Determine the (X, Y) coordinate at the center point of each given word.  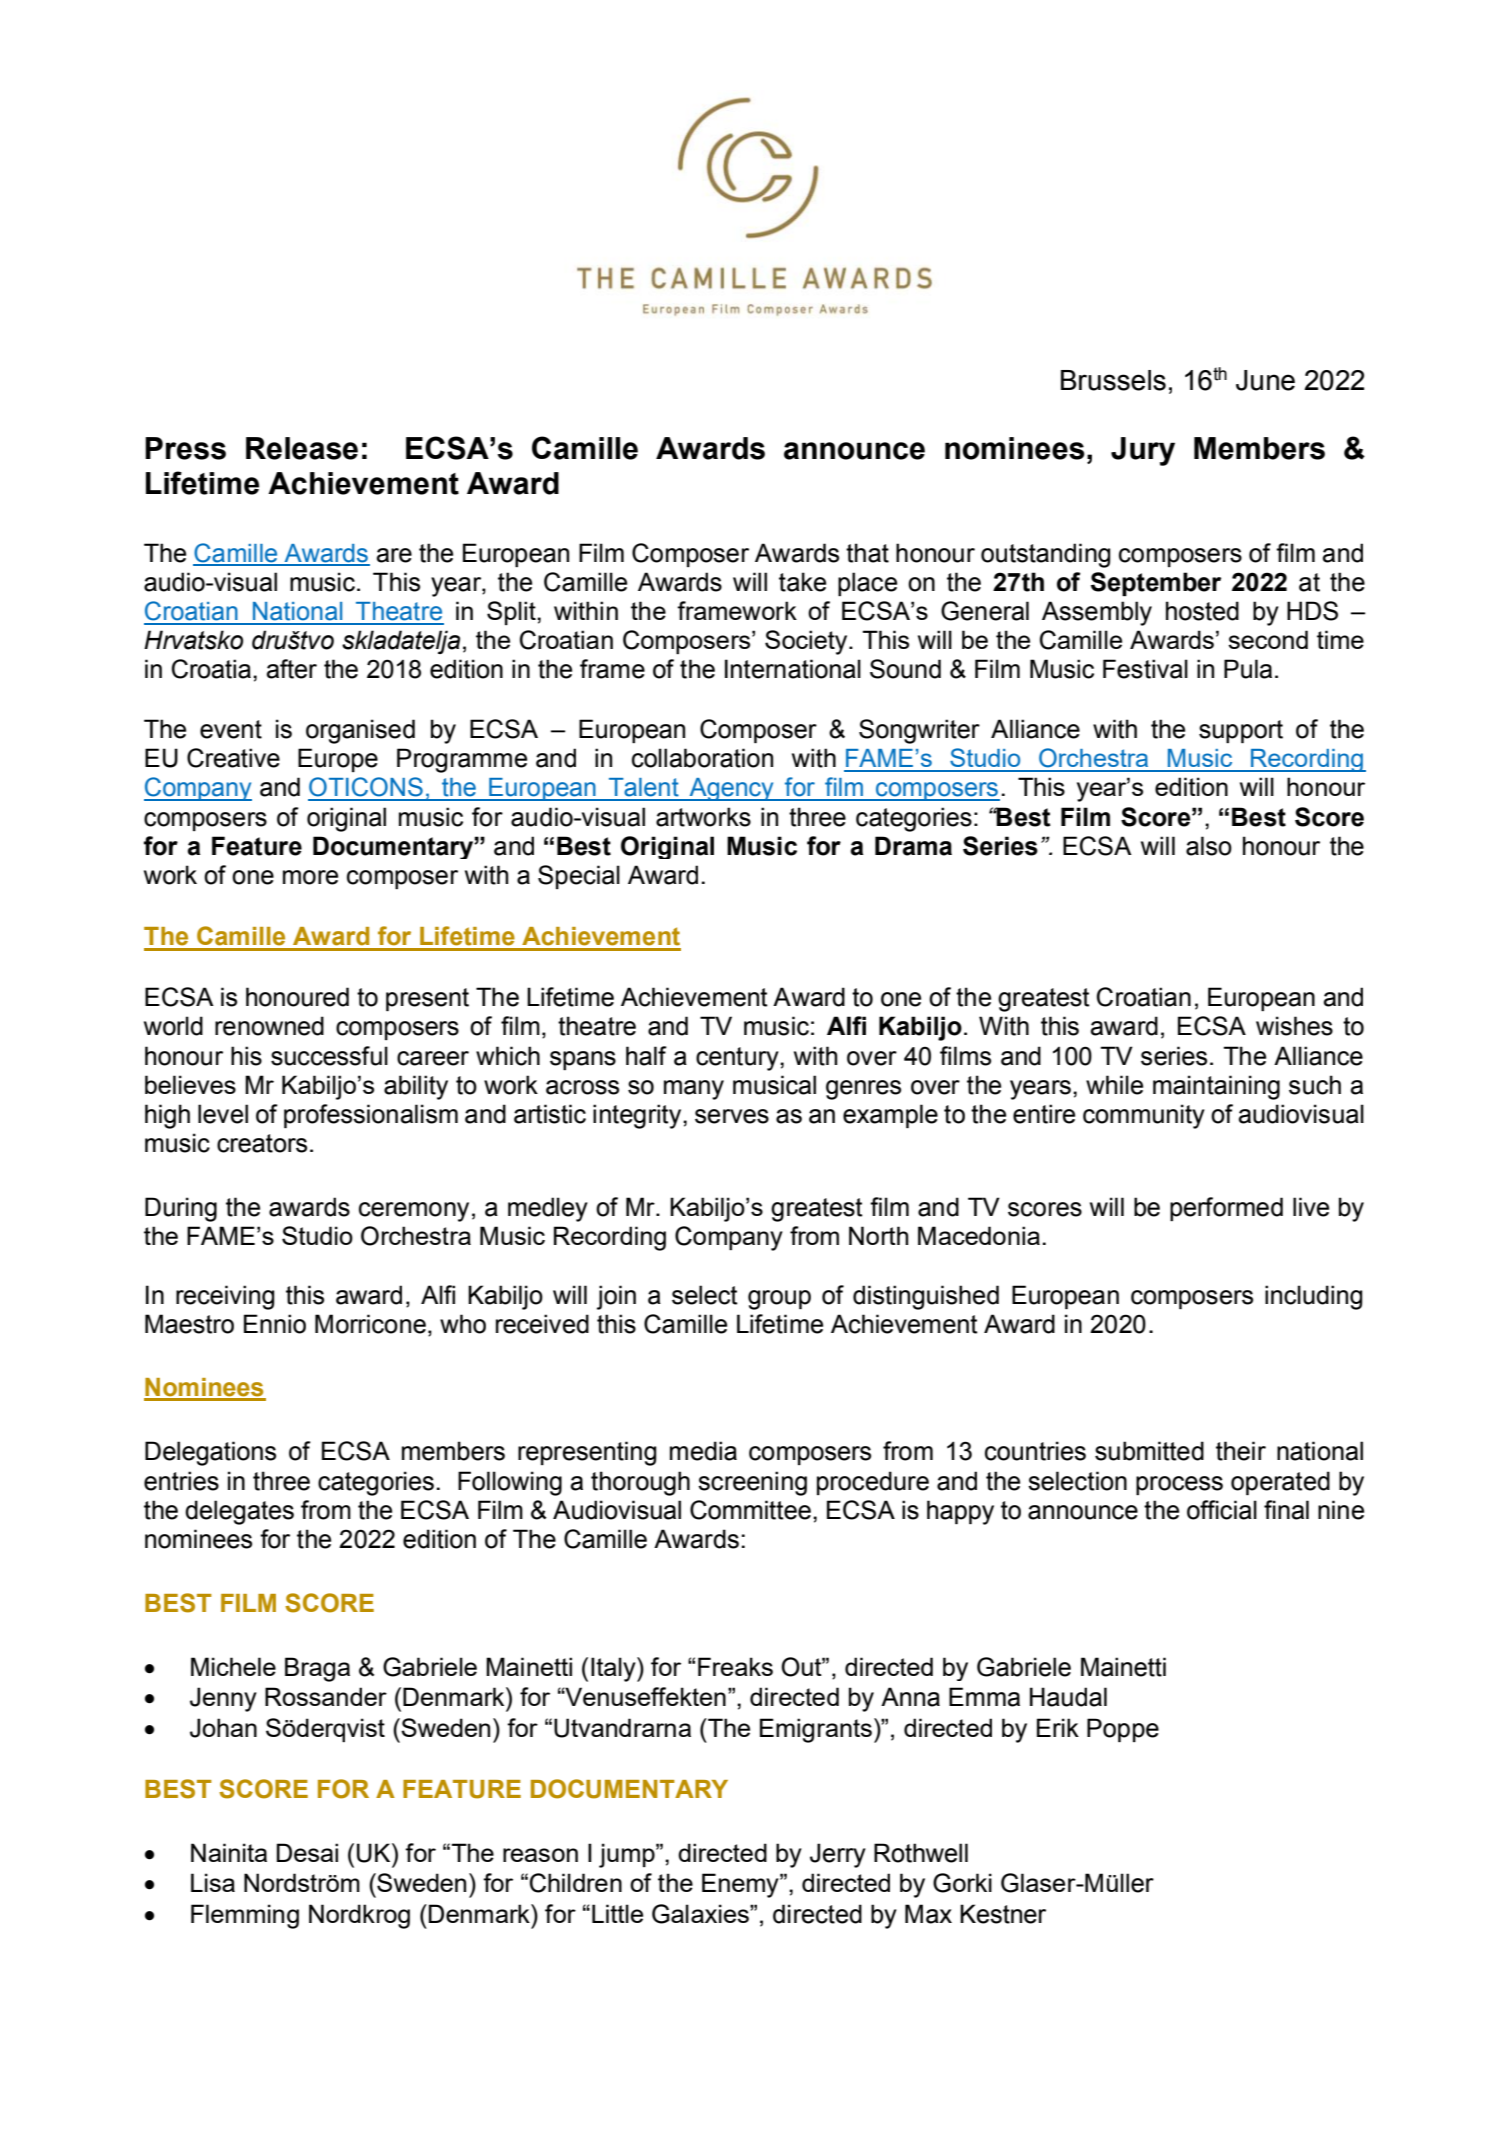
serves (732, 1116)
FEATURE (462, 1789)
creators (262, 1143)
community (1144, 1116)
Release (302, 448)
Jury (1143, 451)
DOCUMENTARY (629, 1789)
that (867, 553)
